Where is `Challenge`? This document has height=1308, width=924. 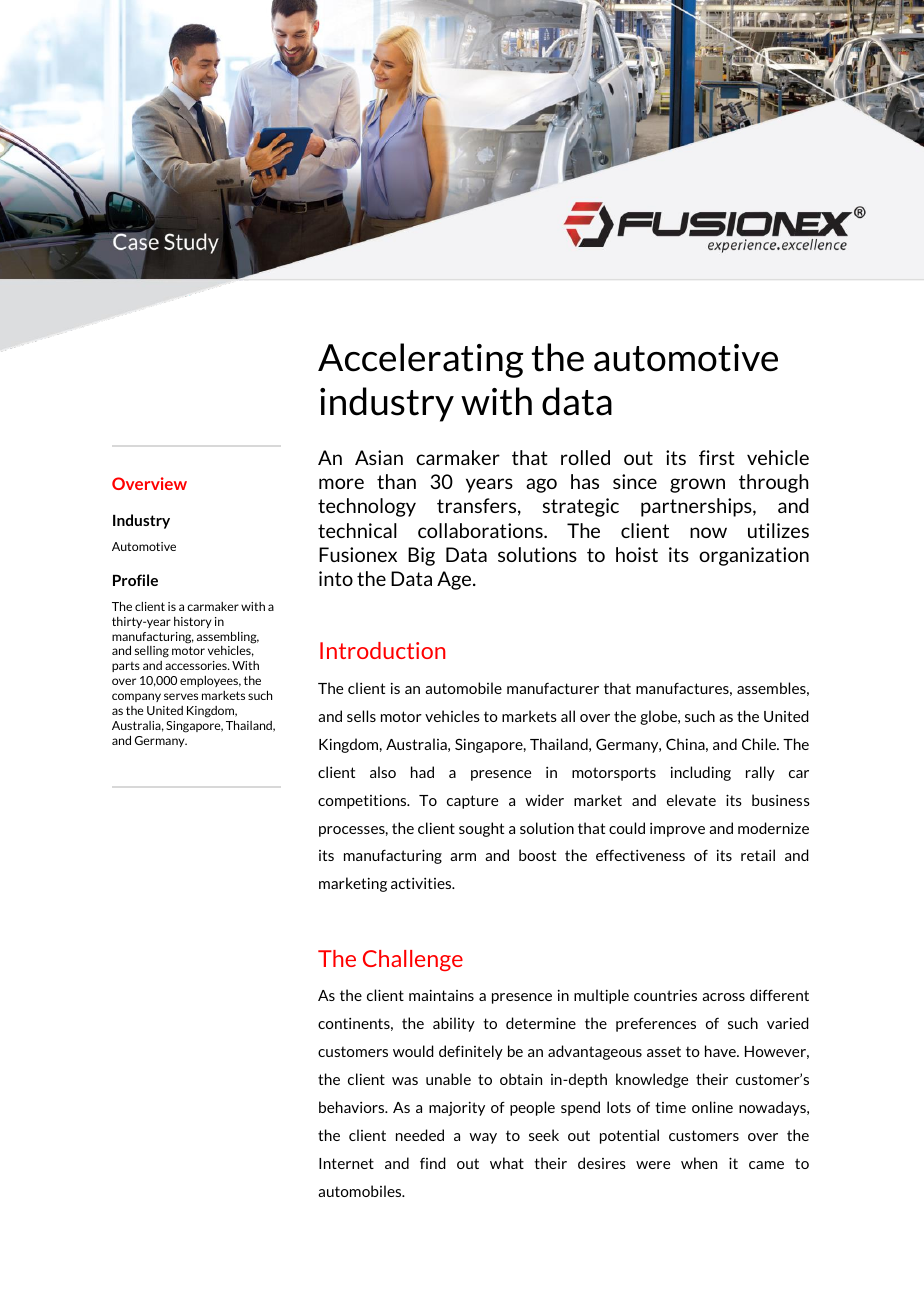 Challenge is located at coordinates (413, 960).
